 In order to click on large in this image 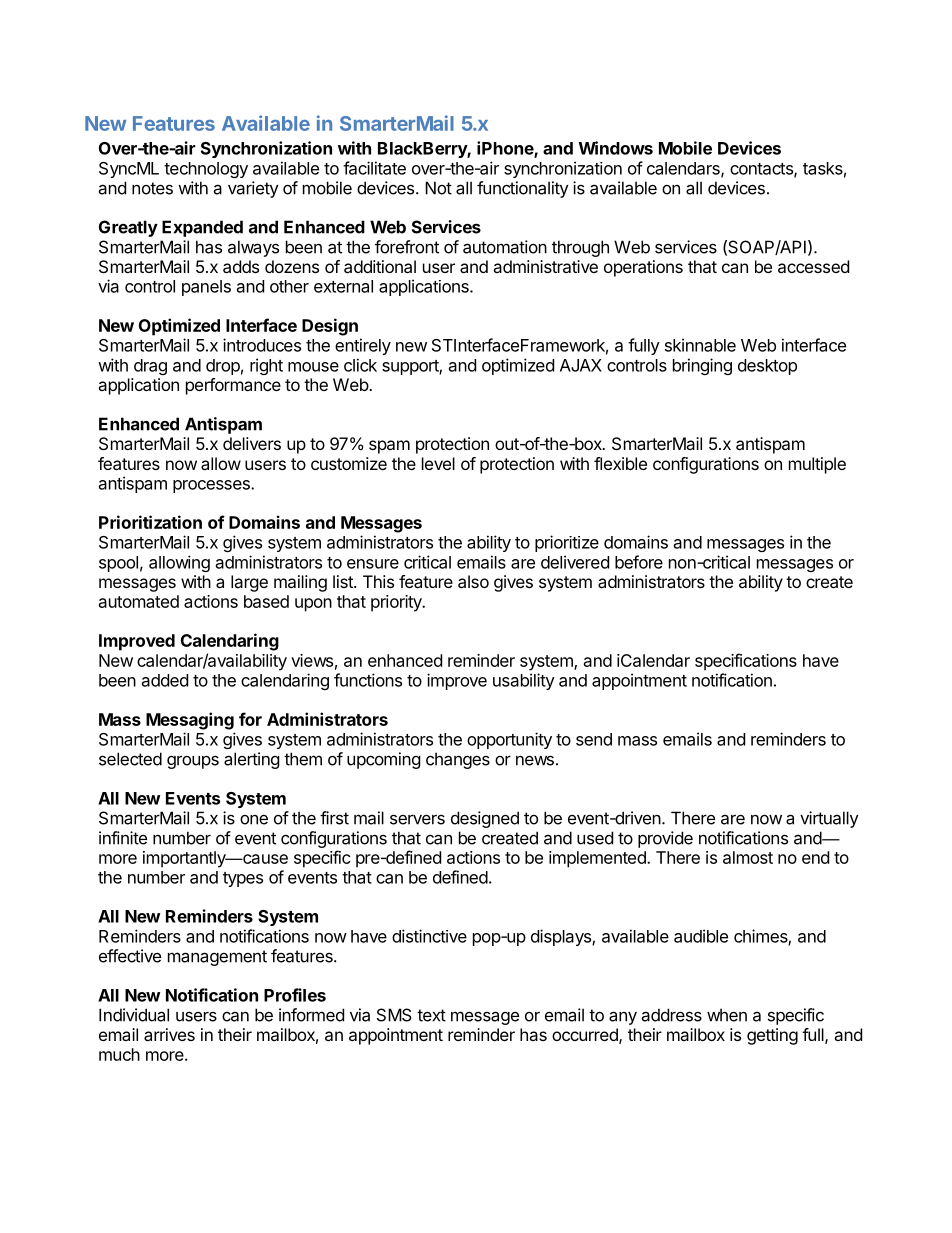, I will do `click(249, 583)`.
